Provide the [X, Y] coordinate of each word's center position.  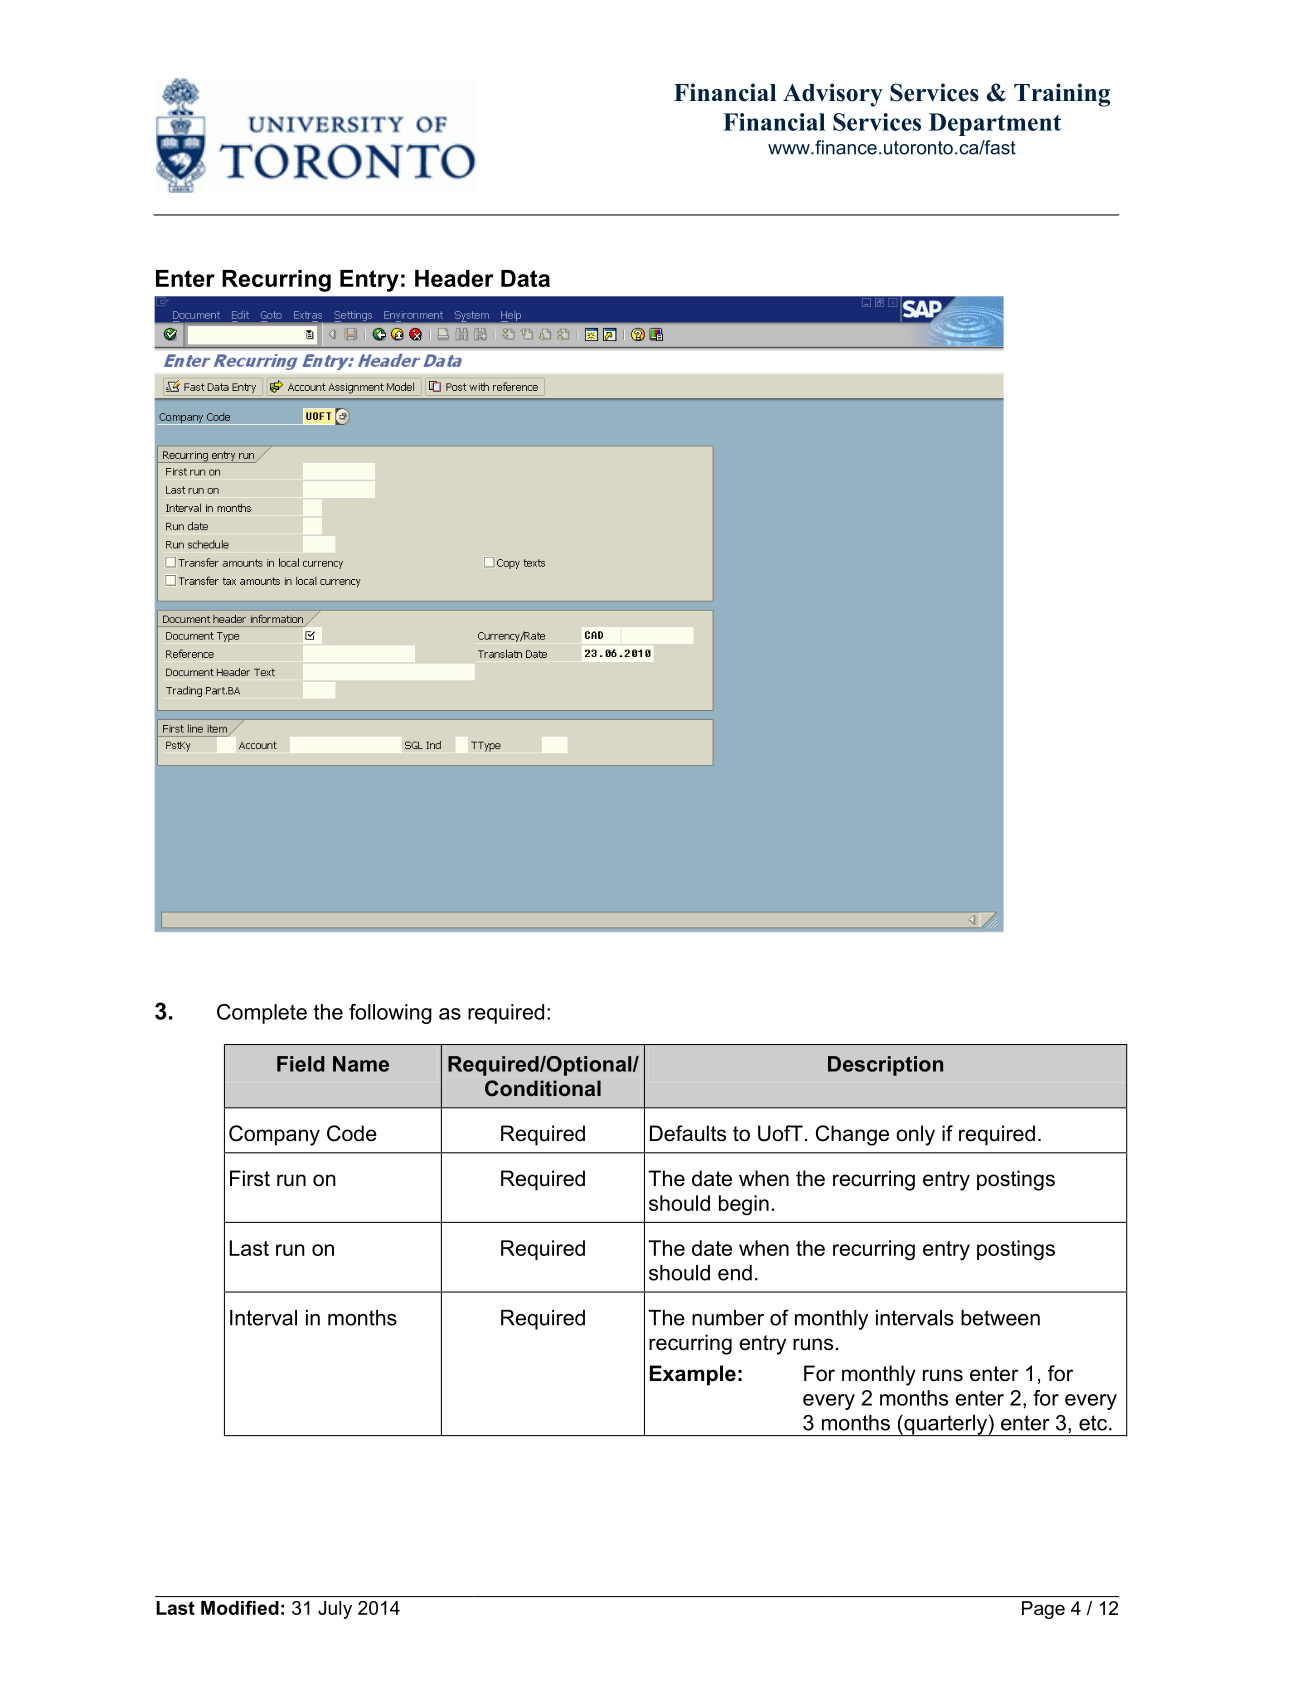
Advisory [833, 95]
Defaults [688, 1133]
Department [995, 124]
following [390, 1014]
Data [525, 278]
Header [454, 278]
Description [885, 1066]
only [915, 1135]
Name [361, 1064]
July [335, 1610]
